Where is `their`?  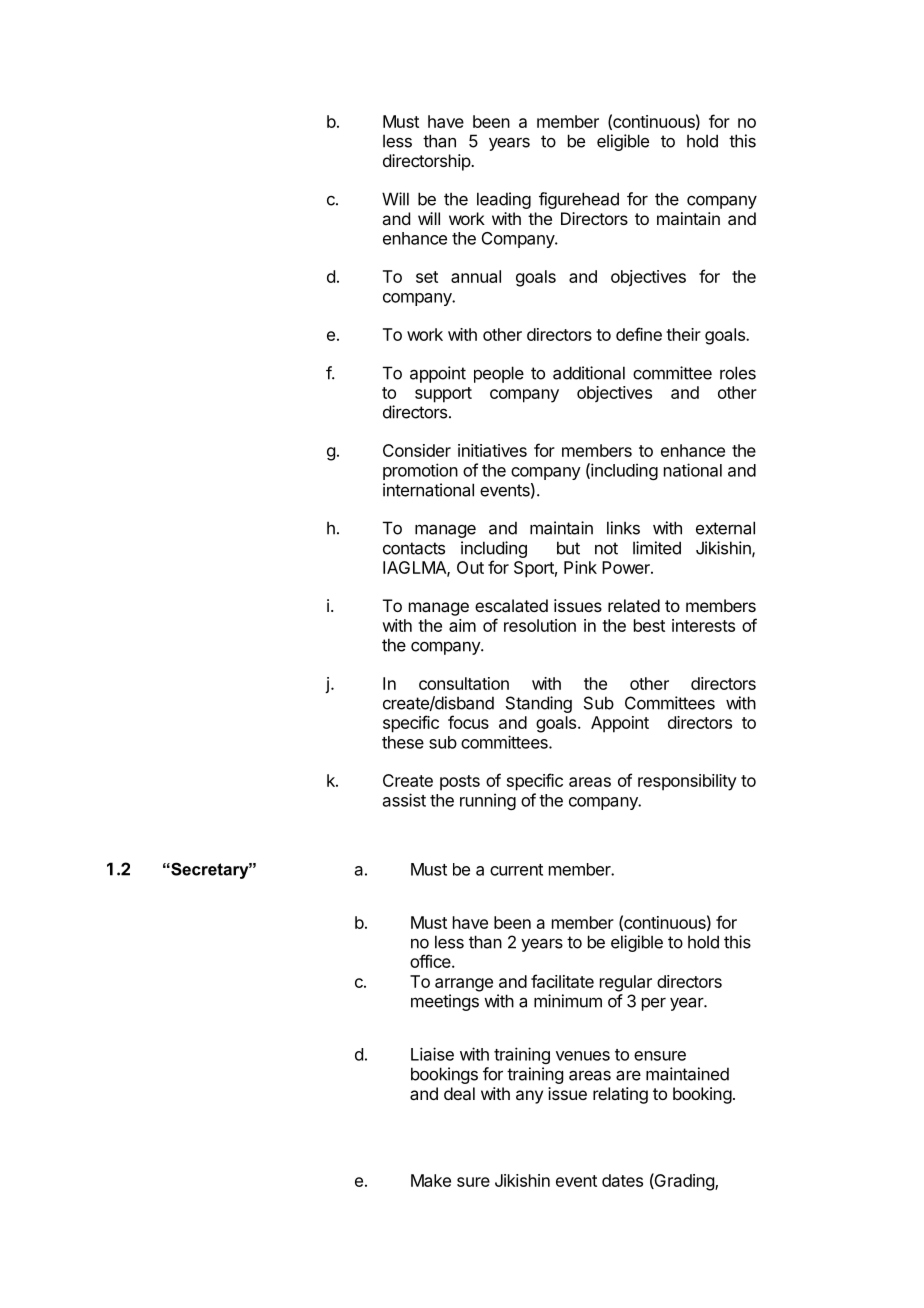 their is located at coordinates (683, 334).
